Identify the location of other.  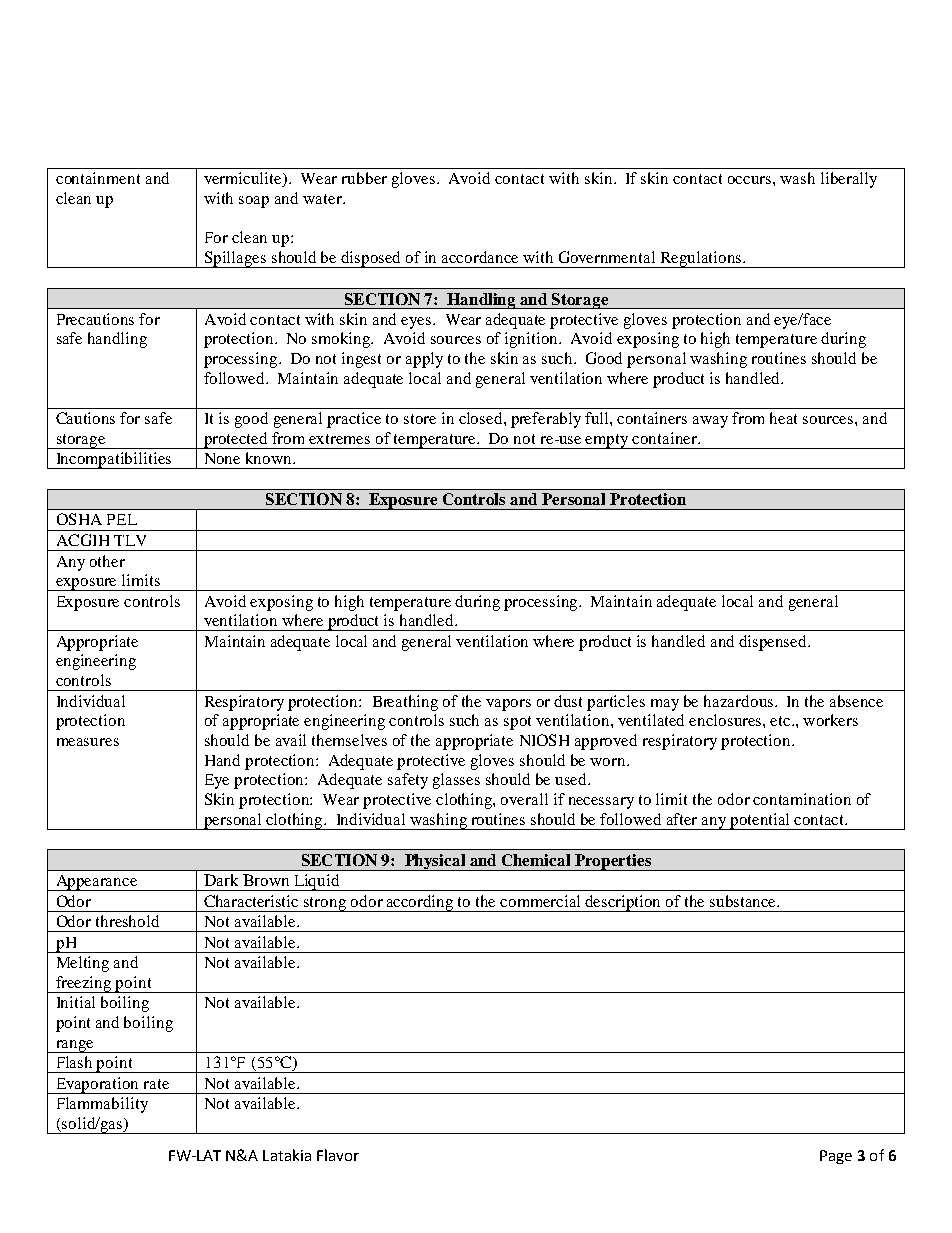
(107, 561).
